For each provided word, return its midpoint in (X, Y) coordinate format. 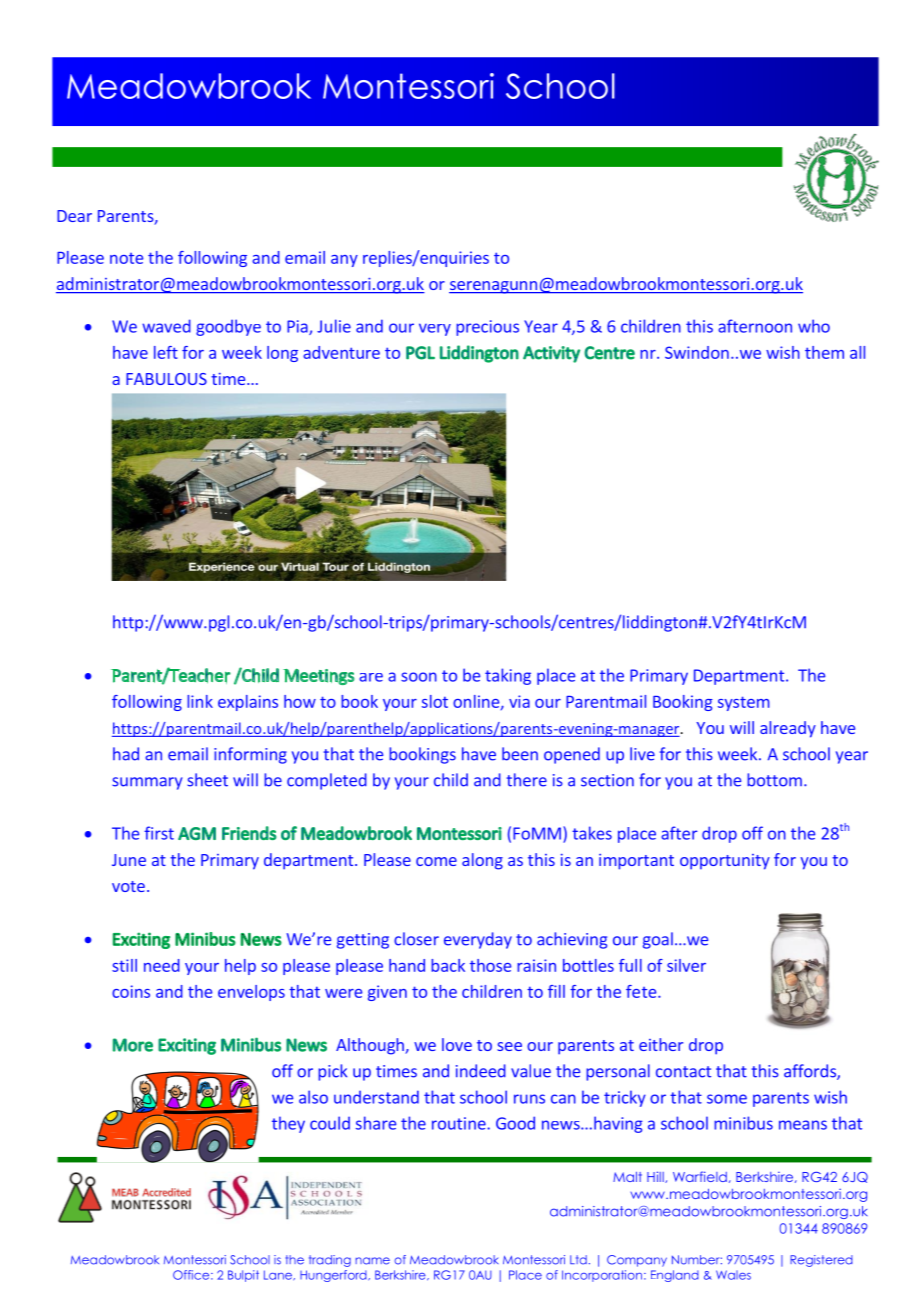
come (436, 861)
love (457, 1044)
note (126, 258)
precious (487, 328)
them (824, 352)
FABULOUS (166, 379)
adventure (341, 352)
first (159, 833)
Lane (279, 1275)
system (744, 703)
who (814, 326)
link (200, 701)
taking (508, 676)
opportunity (725, 862)
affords (811, 1072)
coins (131, 991)
